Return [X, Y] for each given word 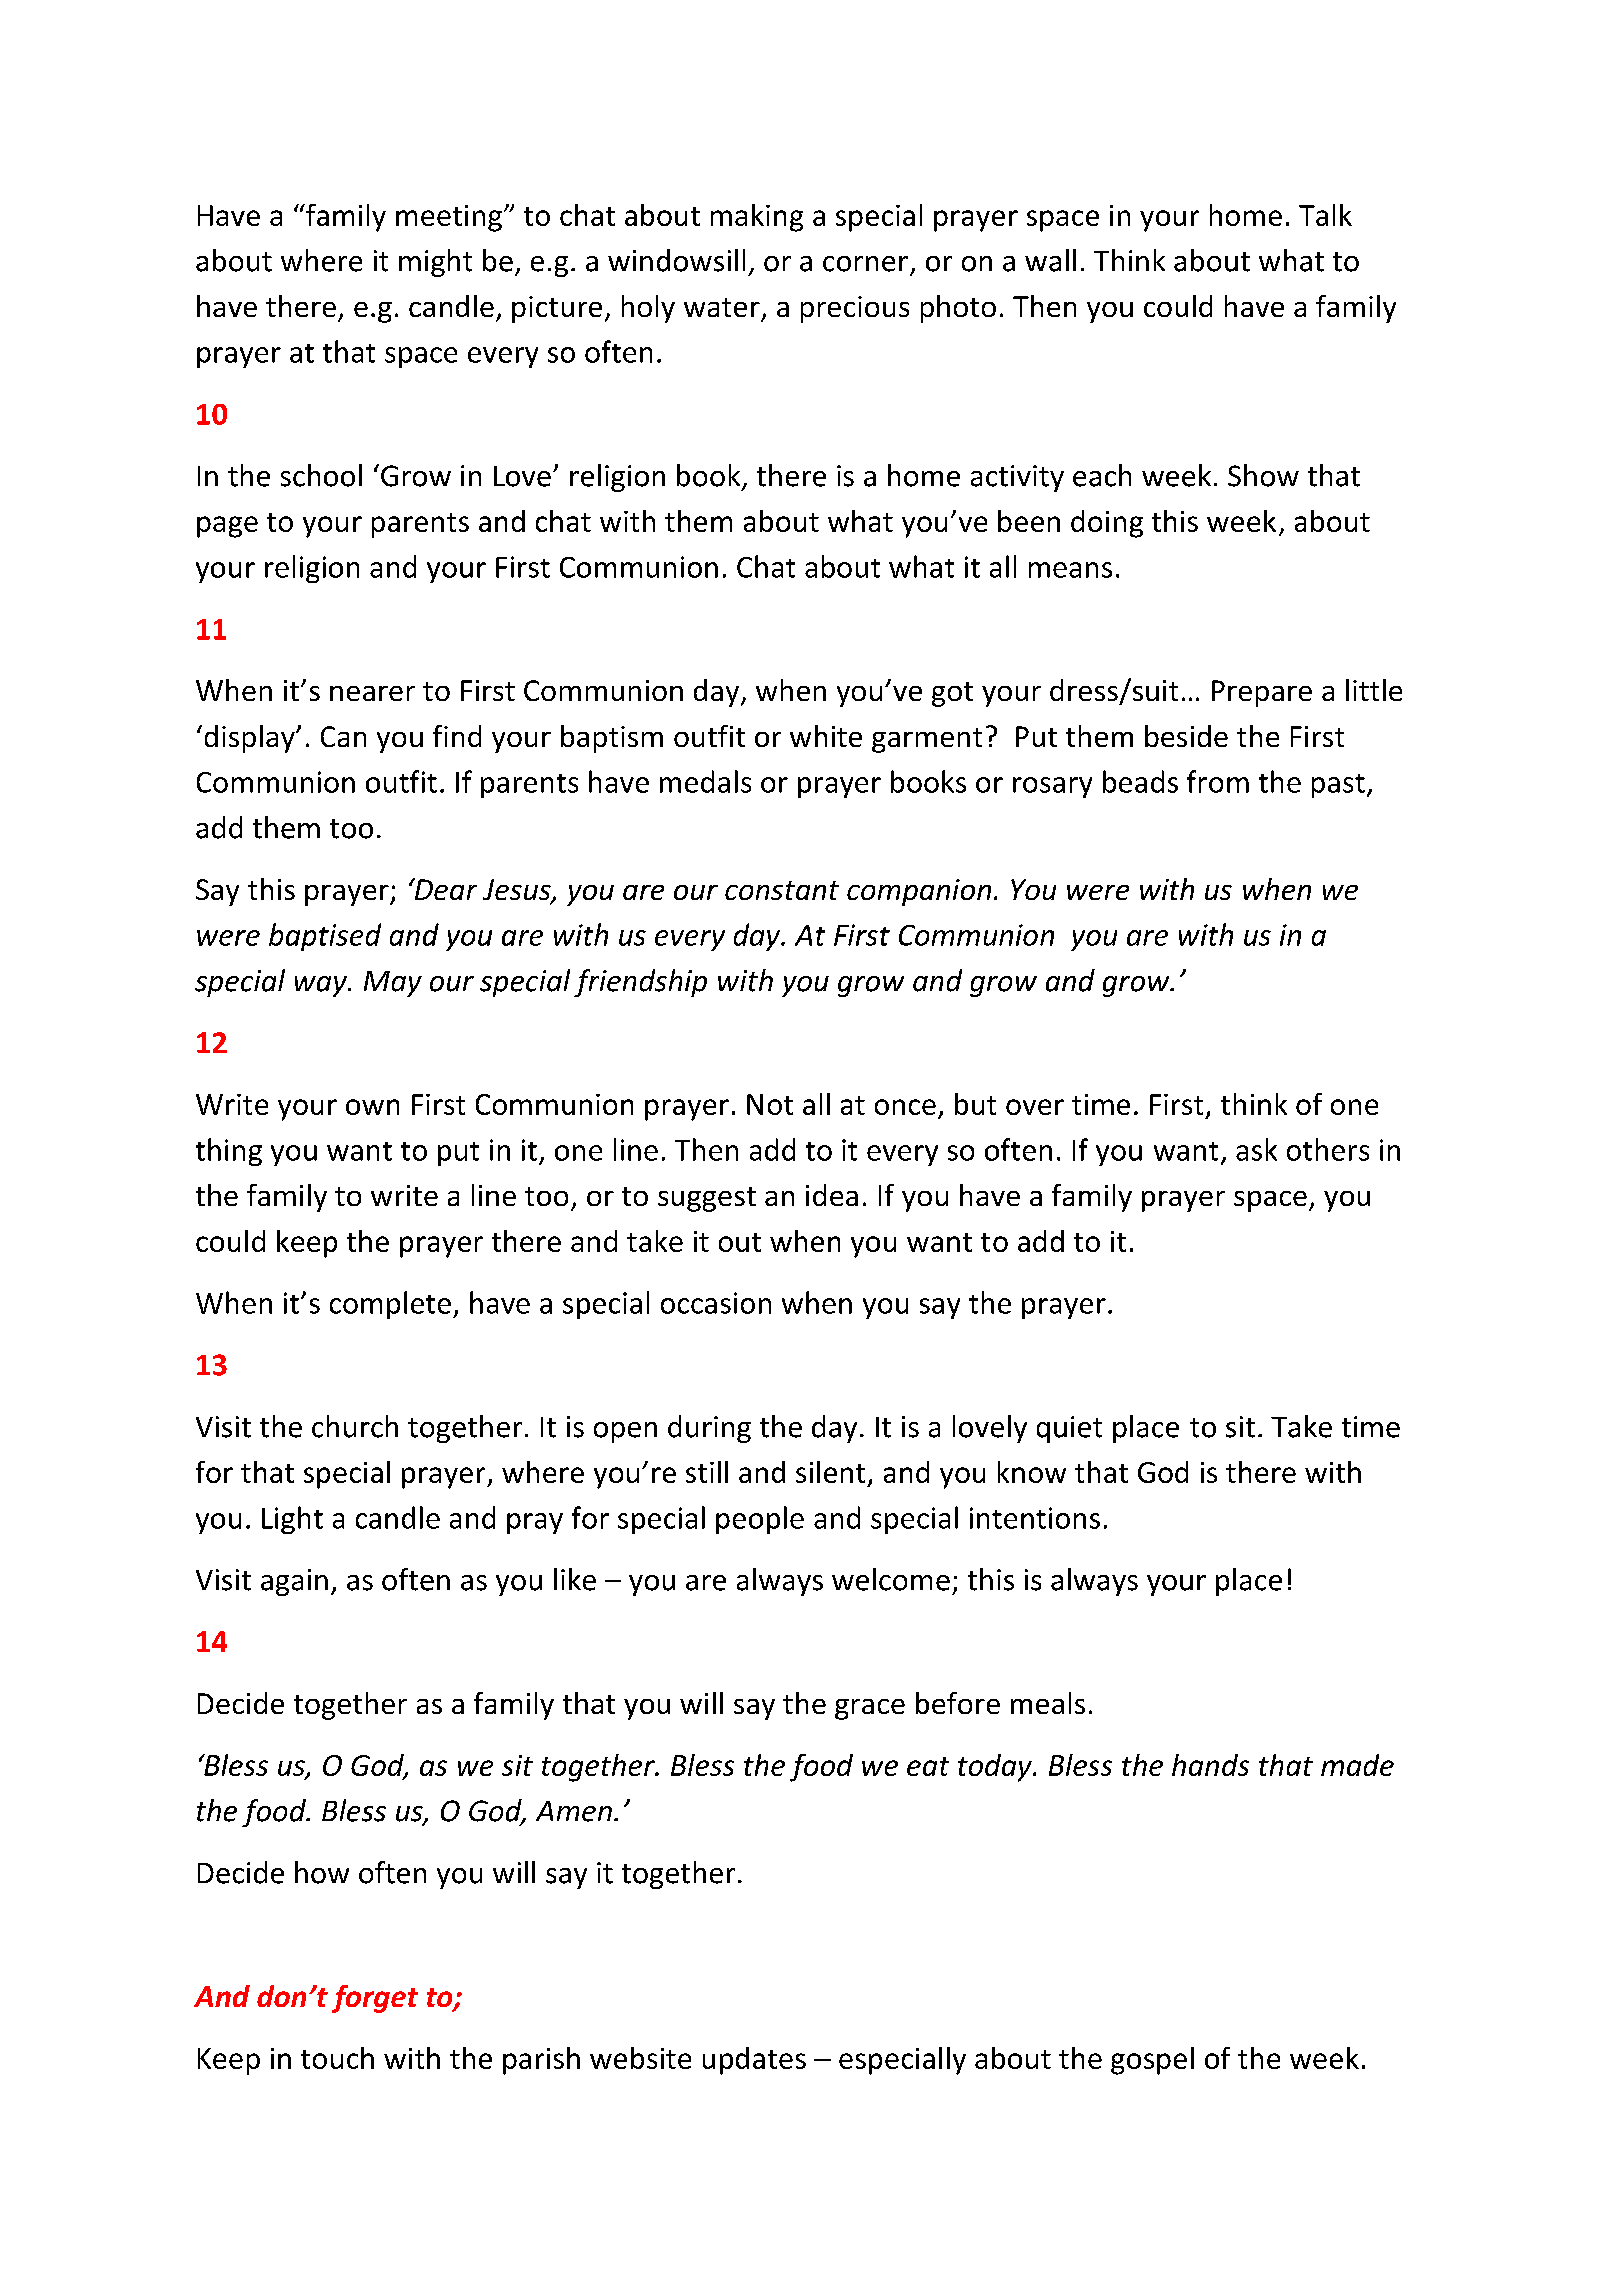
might [435, 263]
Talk [1325, 215]
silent [830, 1472]
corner [865, 264]
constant [782, 890]
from [1218, 781]
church [355, 1426]
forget [375, 1999]
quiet [1069, 1429]
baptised [325, 937]
